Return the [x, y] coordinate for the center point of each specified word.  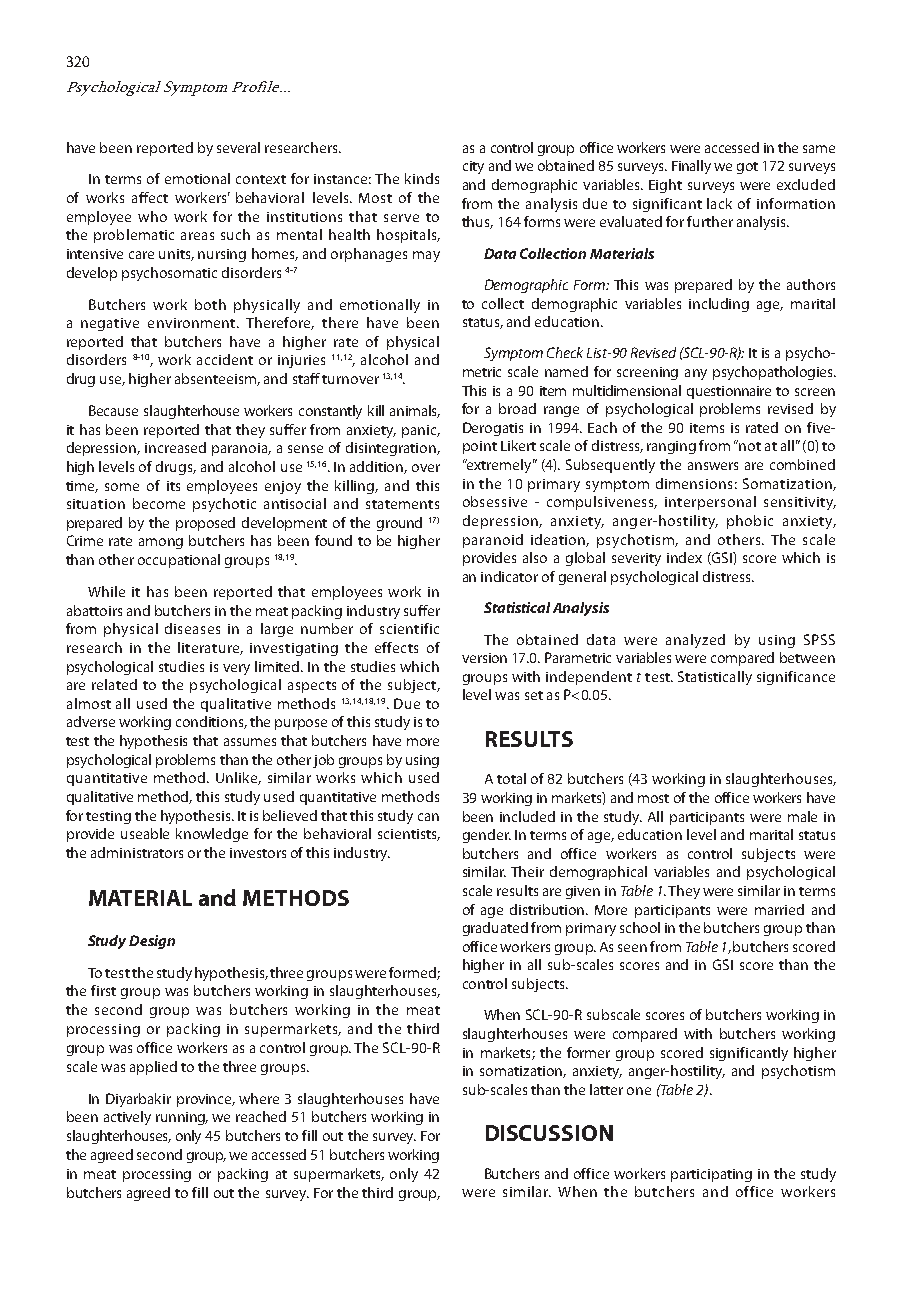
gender [487, 836]
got [747, 168]
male [802, 816]
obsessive [495, 501]
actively [127, 1118]
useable [145, 833]
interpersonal [710, 503]
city [473, 167]
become [159, 503]
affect [150, 197]
